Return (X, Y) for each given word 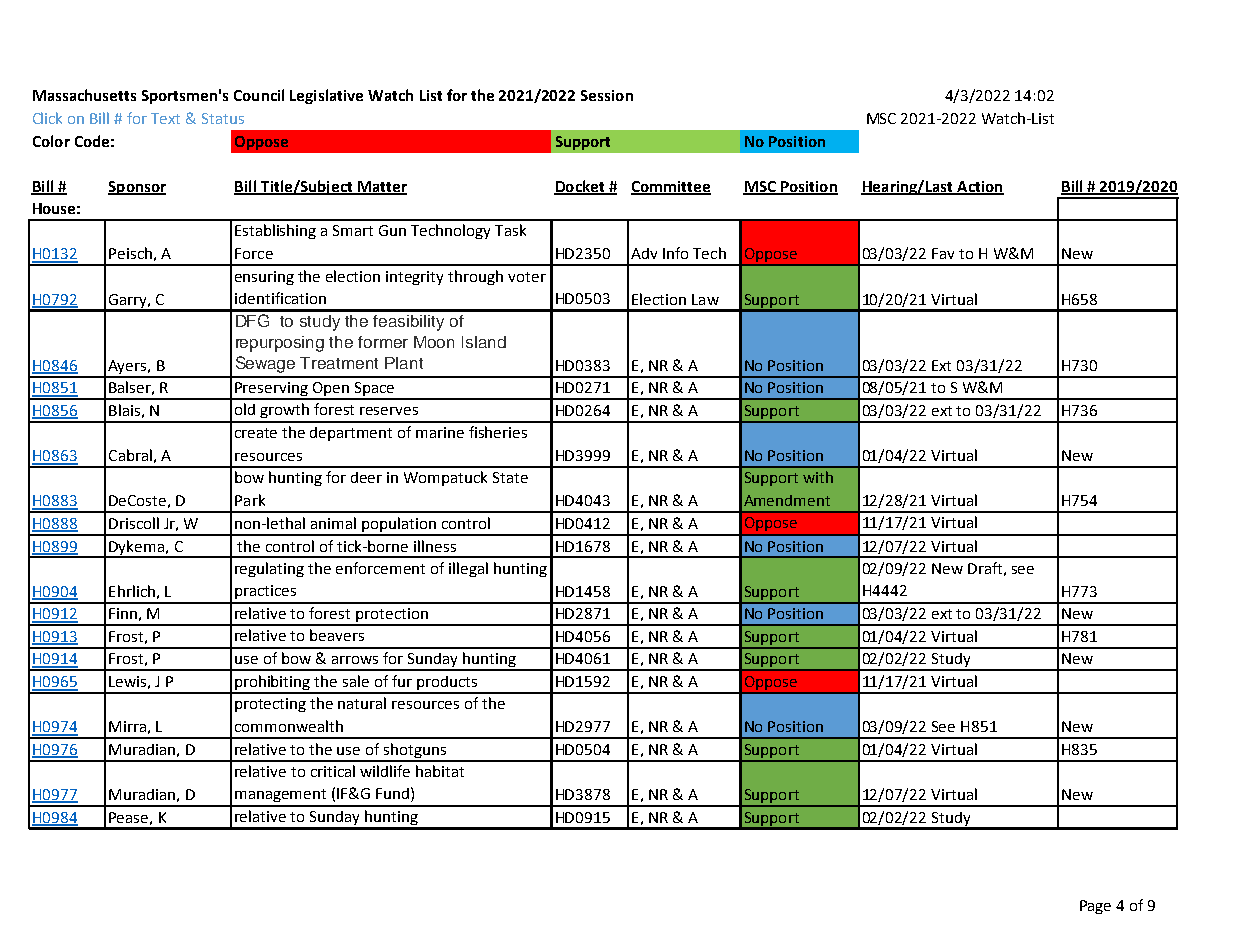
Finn (123, 613)
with (818, 477)
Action (979, 187)
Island (484, 342)
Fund (392, 793)
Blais (124, 410)
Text (165, 118)
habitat (440, 771)
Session (607, 95)
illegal (468, 569)
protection (392, 616)
